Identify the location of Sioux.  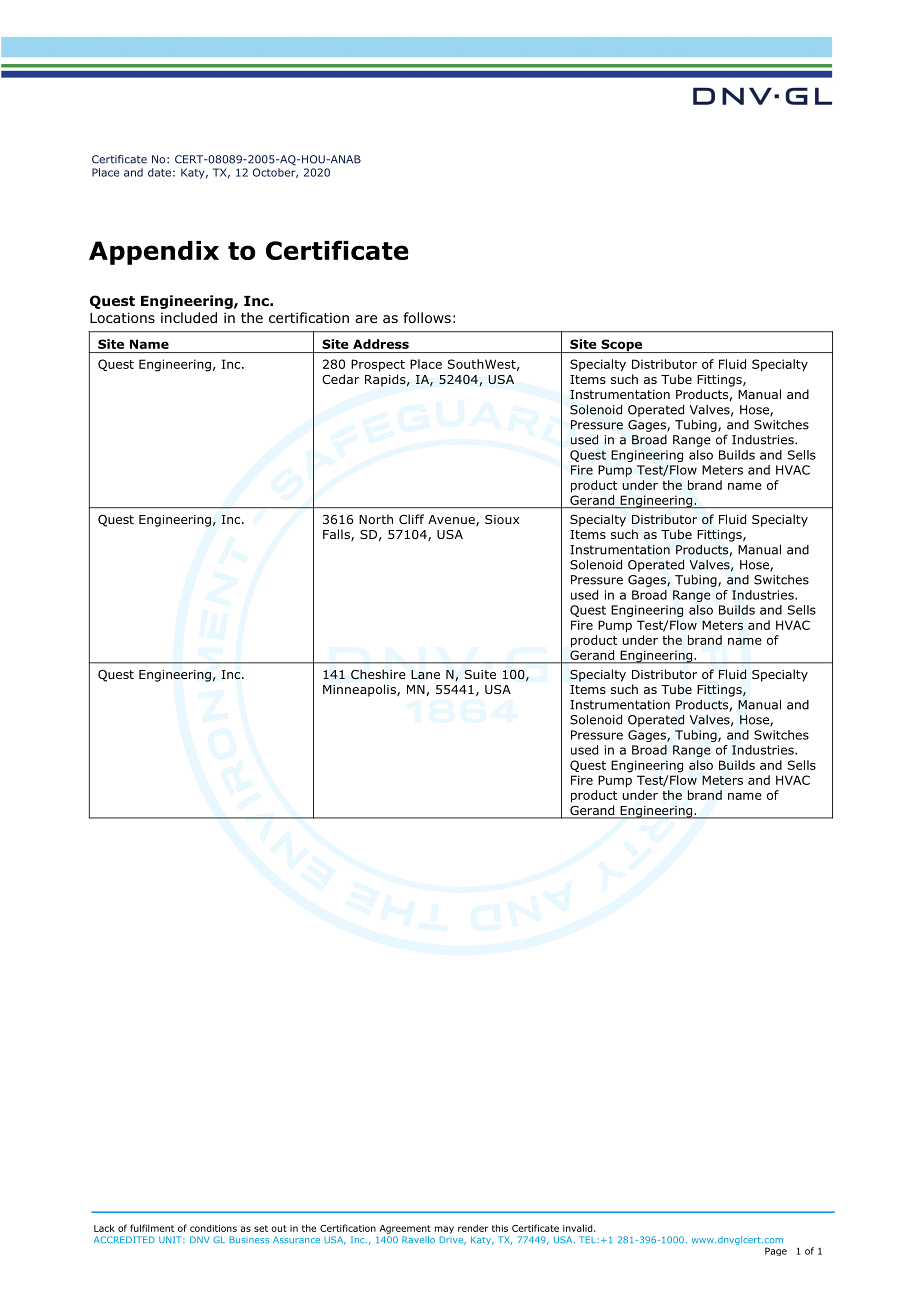
(502, 519).
